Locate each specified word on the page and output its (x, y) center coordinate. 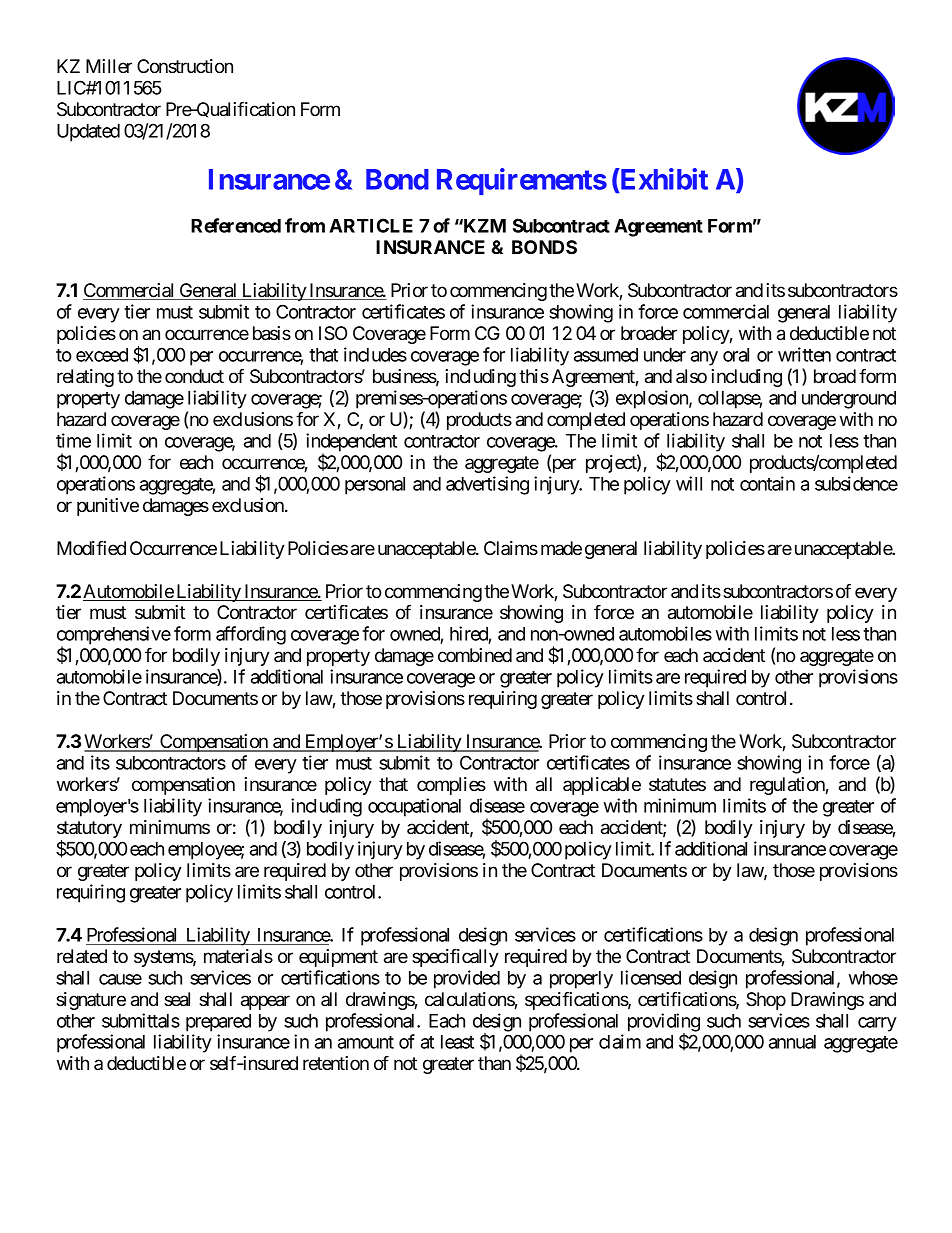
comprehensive (114, 636)
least (457, 1042)
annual (792, 1042)
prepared (218, 1023)
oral (736, 355)
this (534, 376)
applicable (602, 786)
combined (475, 655)
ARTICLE (371, 225)
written (804, 354)
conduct (194, 376)
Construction (185, 66)
